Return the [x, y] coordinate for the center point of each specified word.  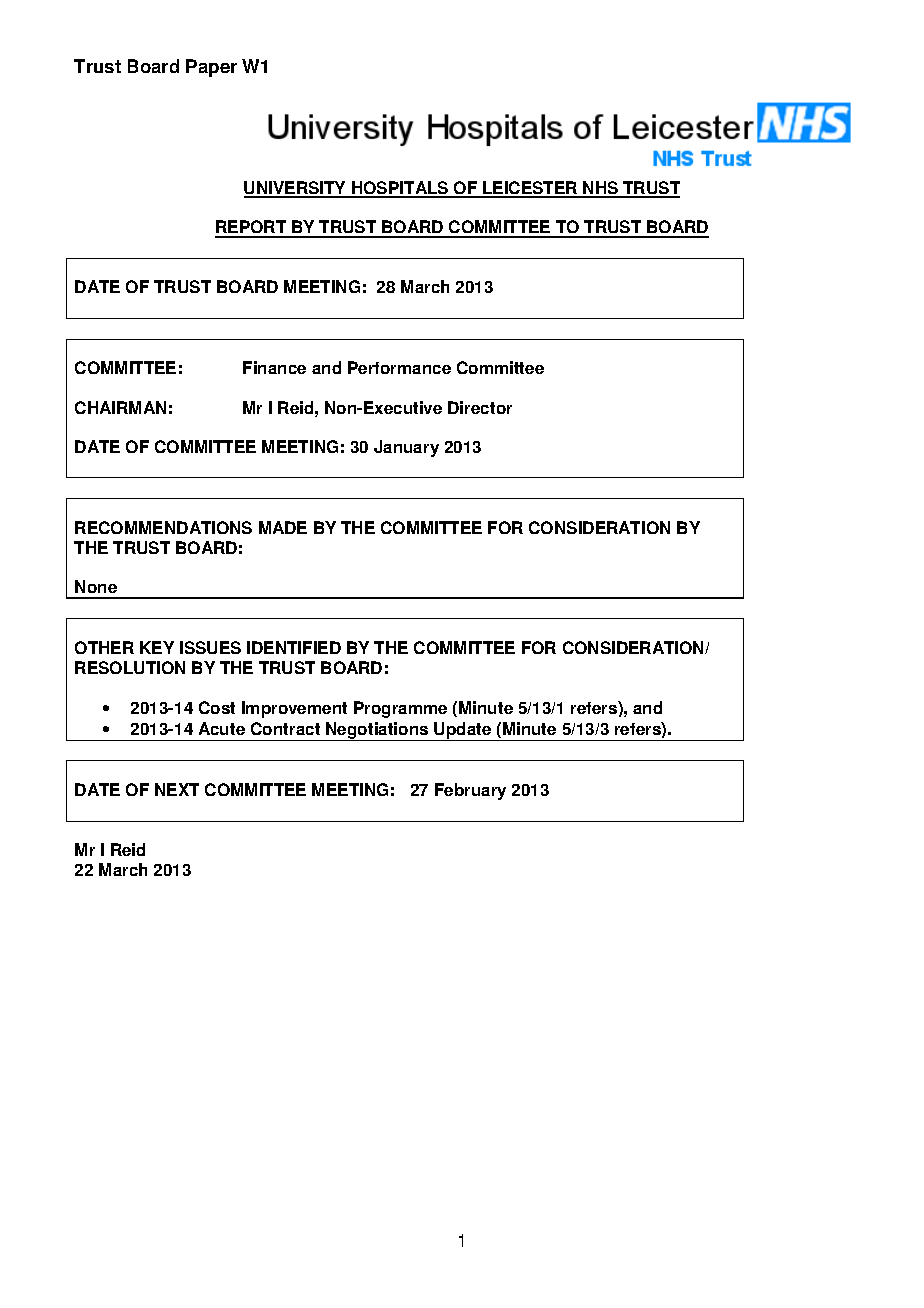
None [96, 586]
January [406, 448]
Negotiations [377, 731]
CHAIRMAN [120, 407]
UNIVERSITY [296, 189]
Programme [400, 709]
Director [480, 407]
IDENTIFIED [294, 647]
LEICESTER [530, 189]
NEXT [177, 789]
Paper [211, 68]
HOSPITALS [400, 189]
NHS [601, 189]
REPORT [252, 228]
